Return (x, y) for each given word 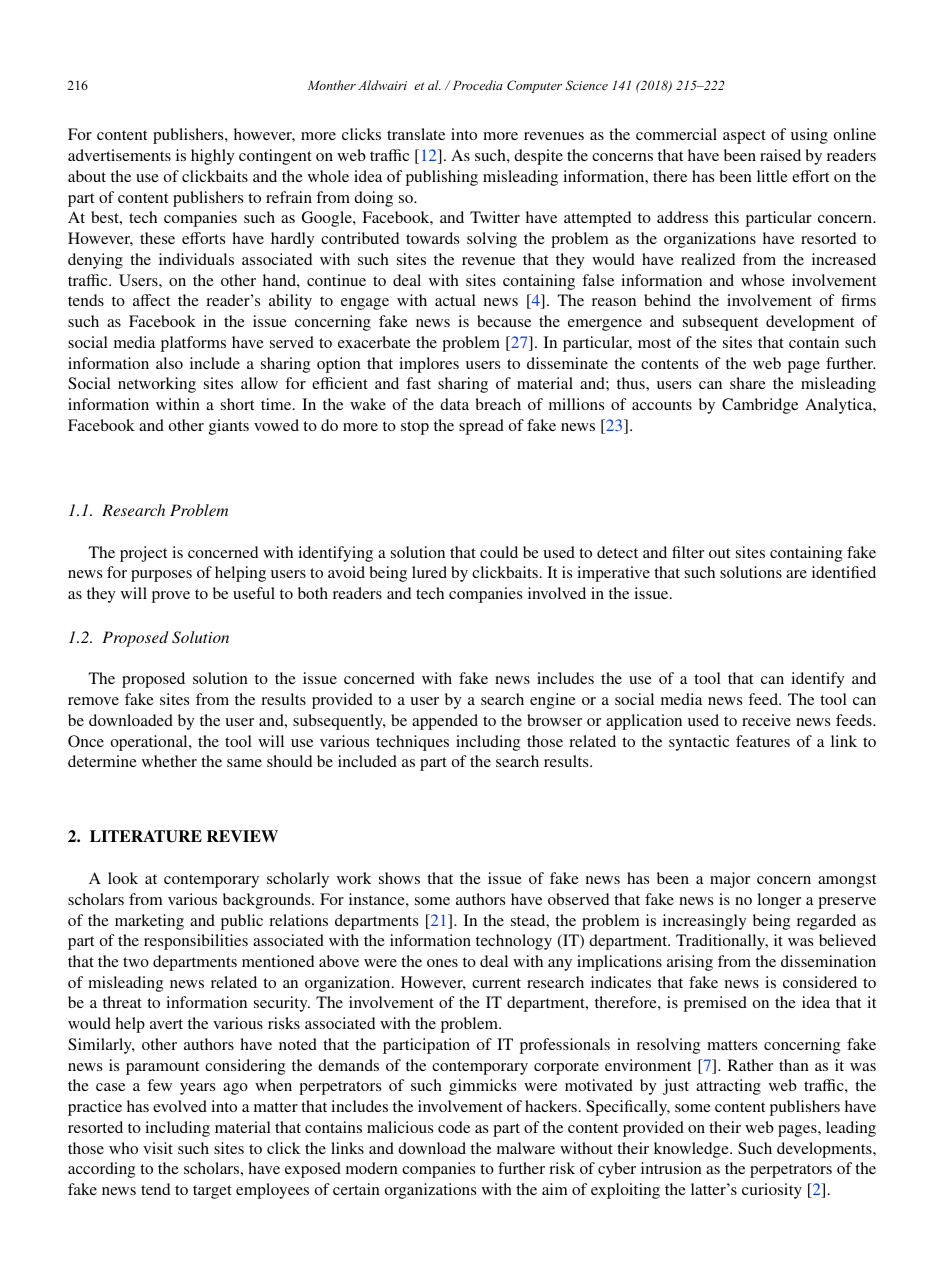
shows (399, 878)
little (772, 176)
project (143, 554)
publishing (442, 178)
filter (688, 552)
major (730, 880)
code (454, 1127)
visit (158, 1148)
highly (212, 157)
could (499, 552)
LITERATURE (146, 836)
